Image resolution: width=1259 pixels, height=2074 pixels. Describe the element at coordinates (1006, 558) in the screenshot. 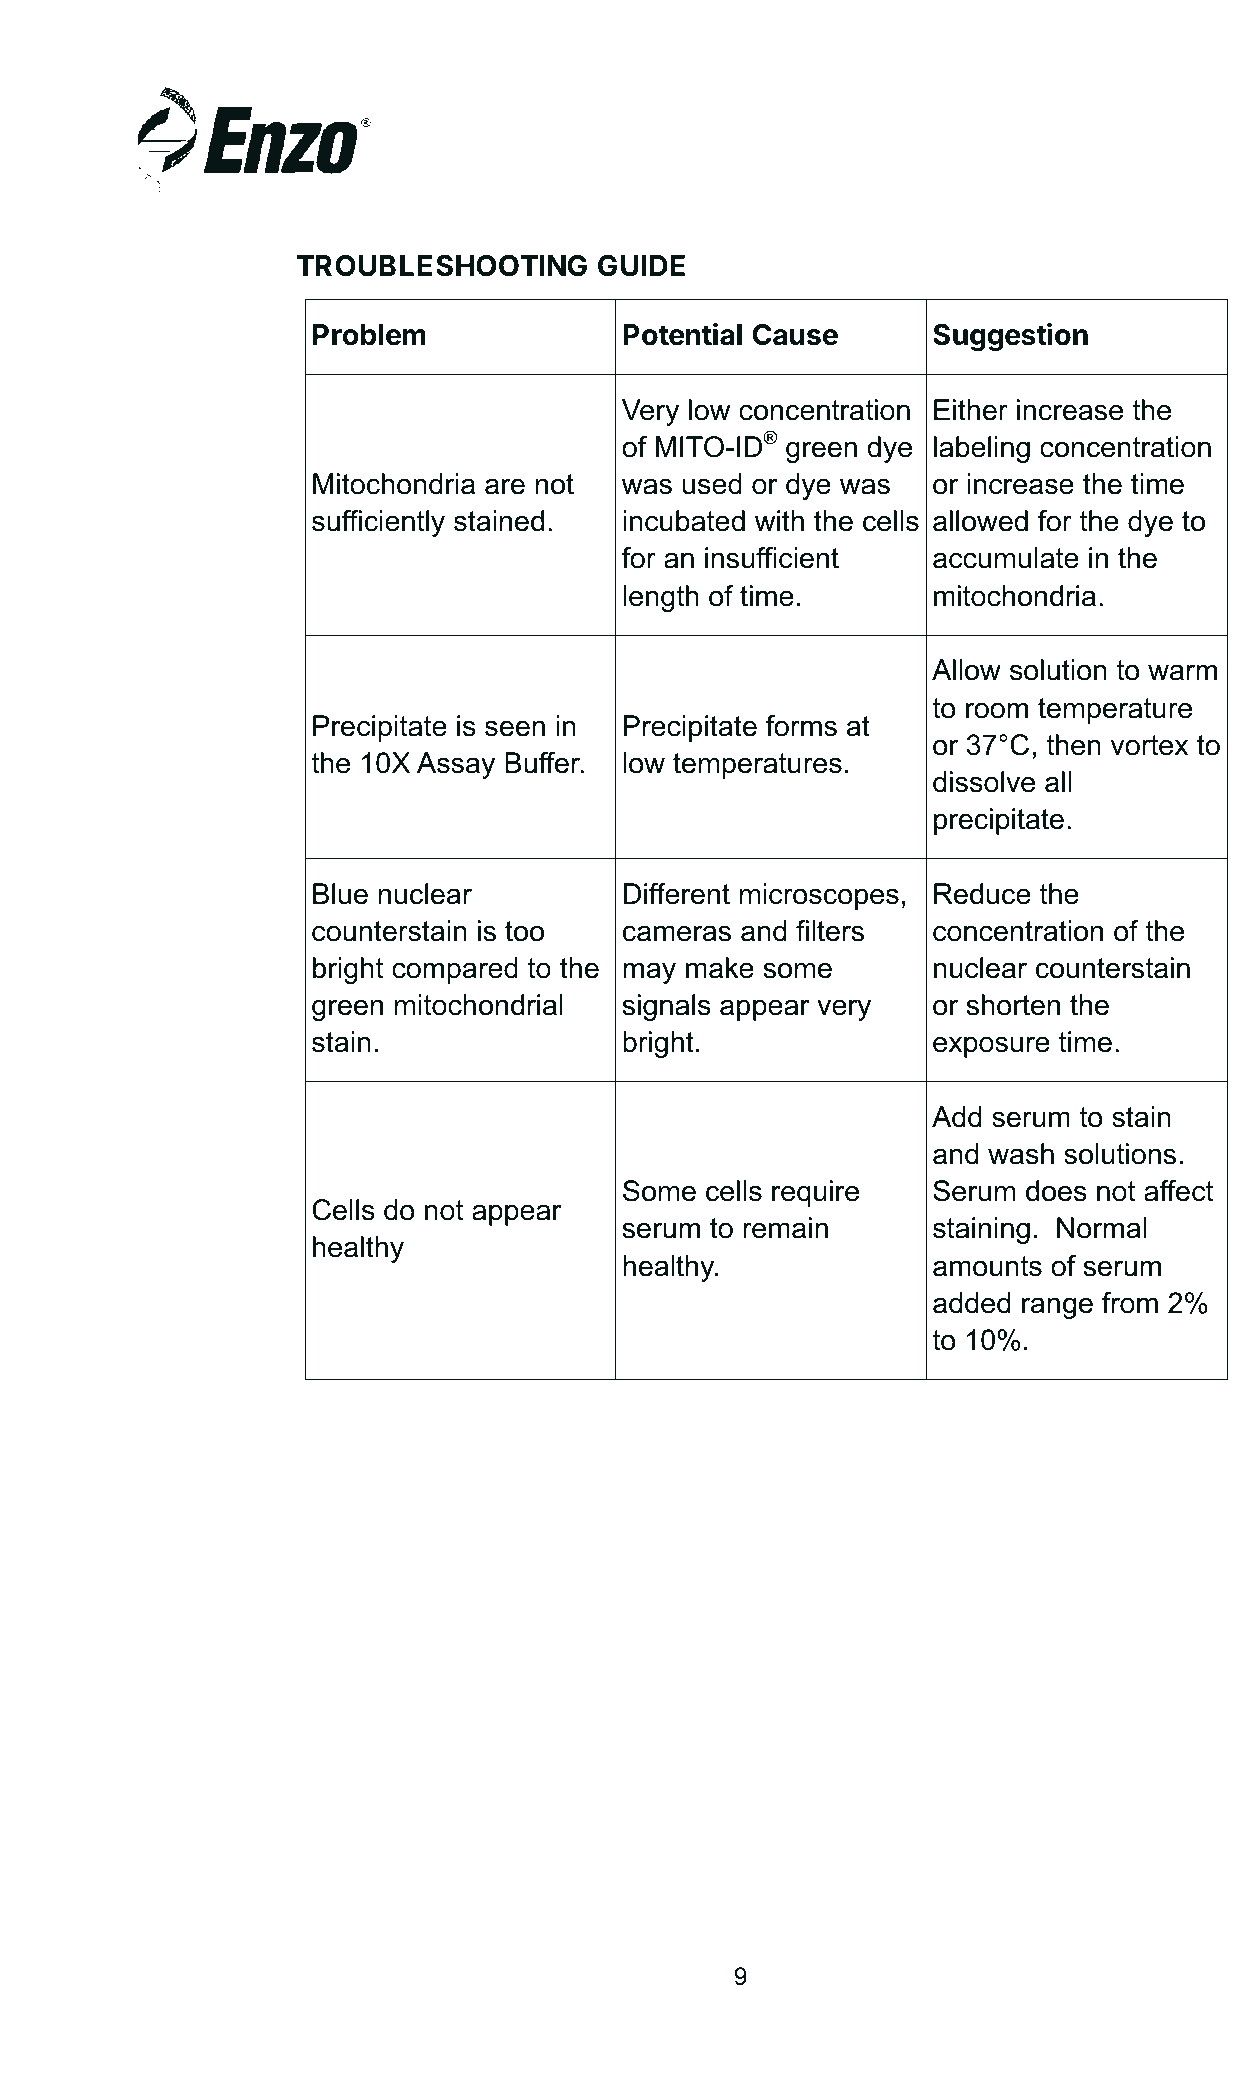

I see `accumulate` at that location.
